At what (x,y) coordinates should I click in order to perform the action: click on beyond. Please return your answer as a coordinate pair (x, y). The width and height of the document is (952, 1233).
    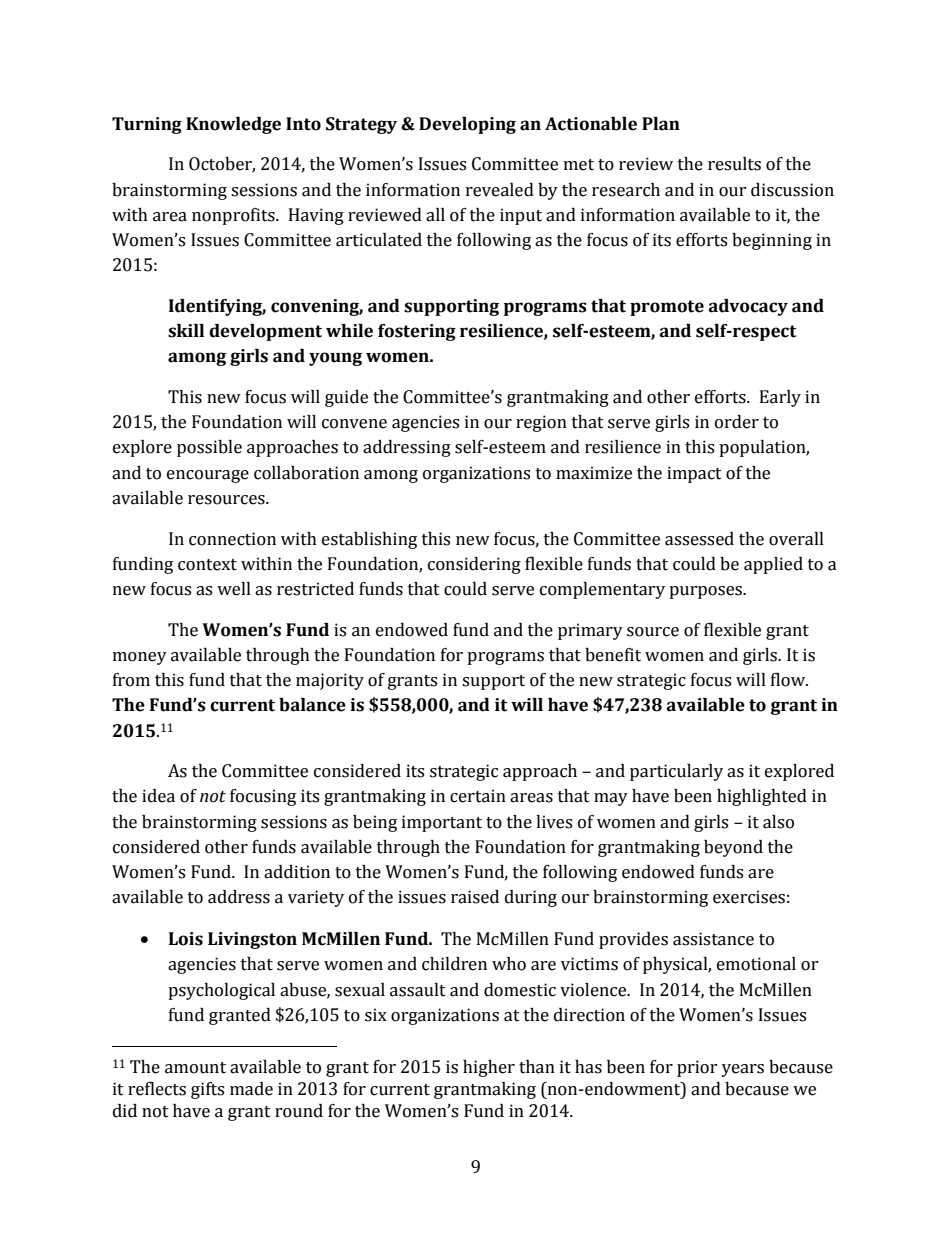
    Looking at the image, I should click on (733, 848).
